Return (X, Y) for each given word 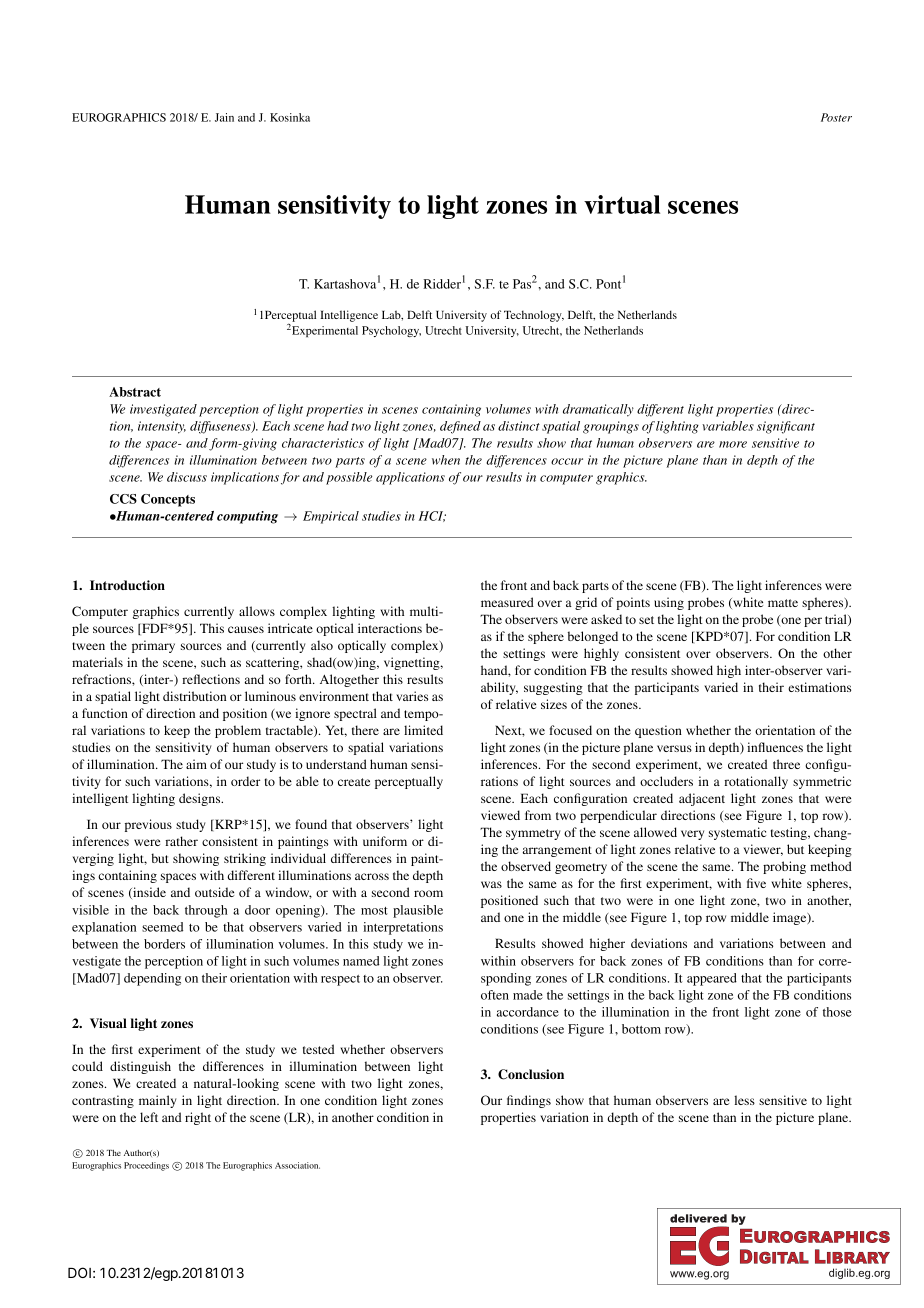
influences (775, 747)
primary (153, 646)
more (733, 444)
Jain (224, 117)
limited (423, 730)
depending (152, 979)
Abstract (135, 392)
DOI (79, 1272)
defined (460, 427)
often (495, 995)
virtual (622, 204)
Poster (836, 117)
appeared (712, 979)
